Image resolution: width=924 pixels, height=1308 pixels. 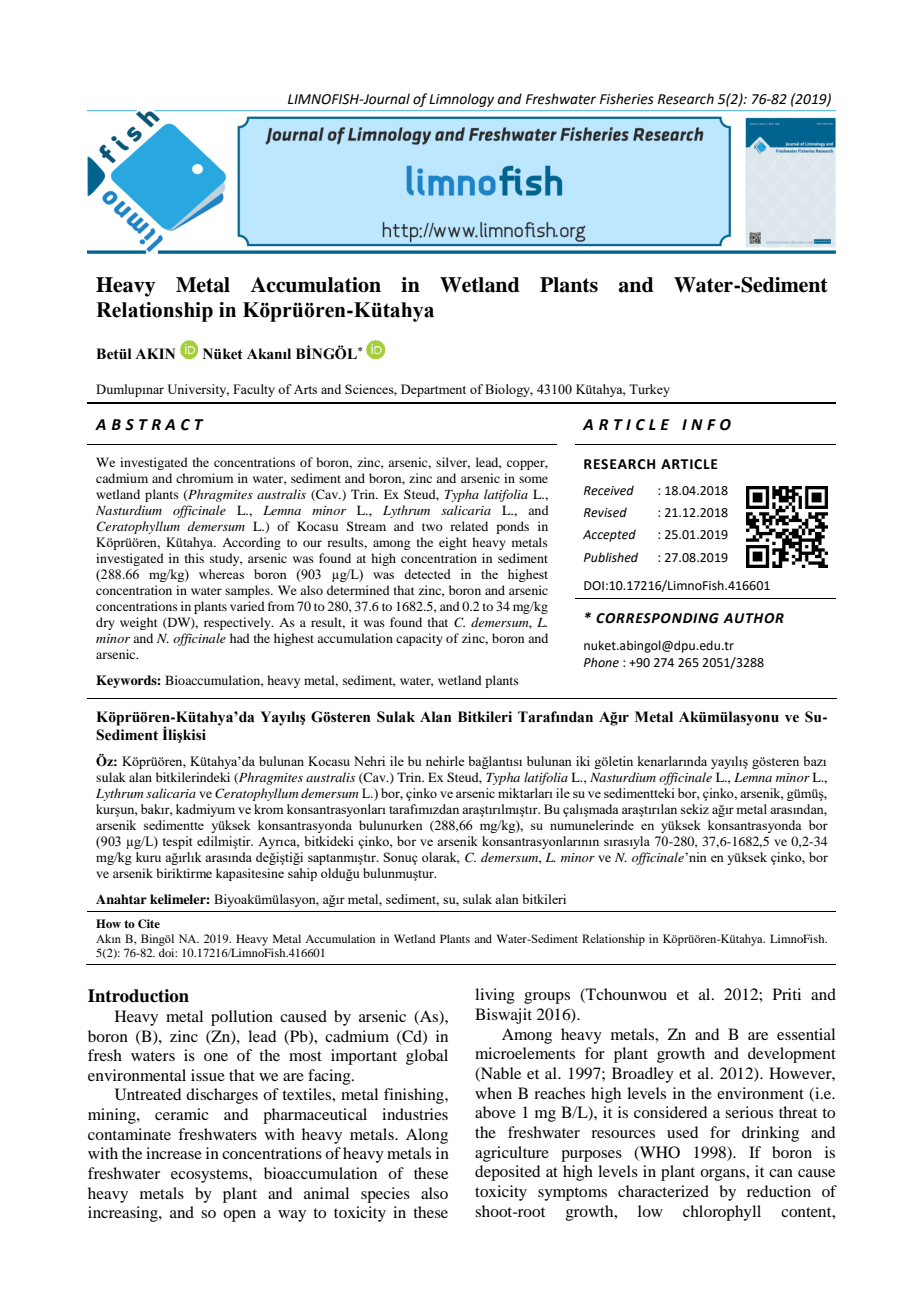 What do you see at coordinates (609, 490) in the screenshot?
I see `Received` at bounding box center [609, 490].
